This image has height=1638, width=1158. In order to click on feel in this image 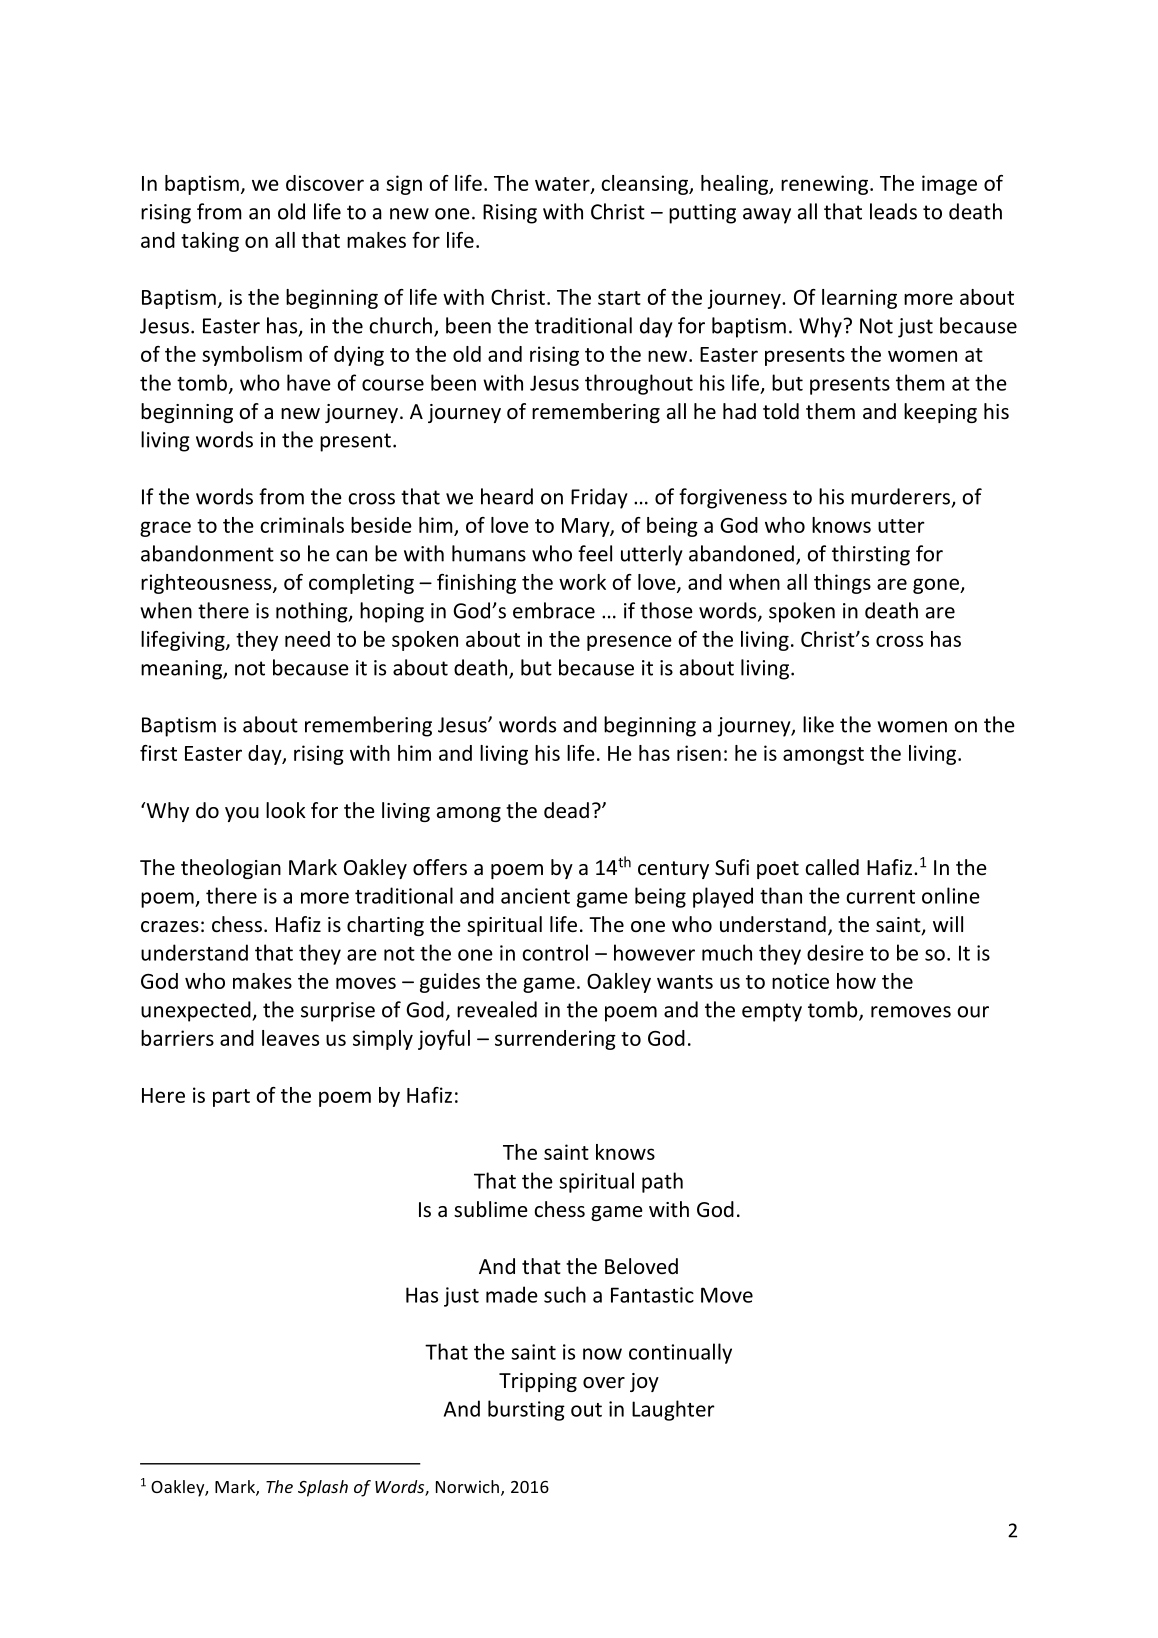, I will do `click(595, 553)`.
